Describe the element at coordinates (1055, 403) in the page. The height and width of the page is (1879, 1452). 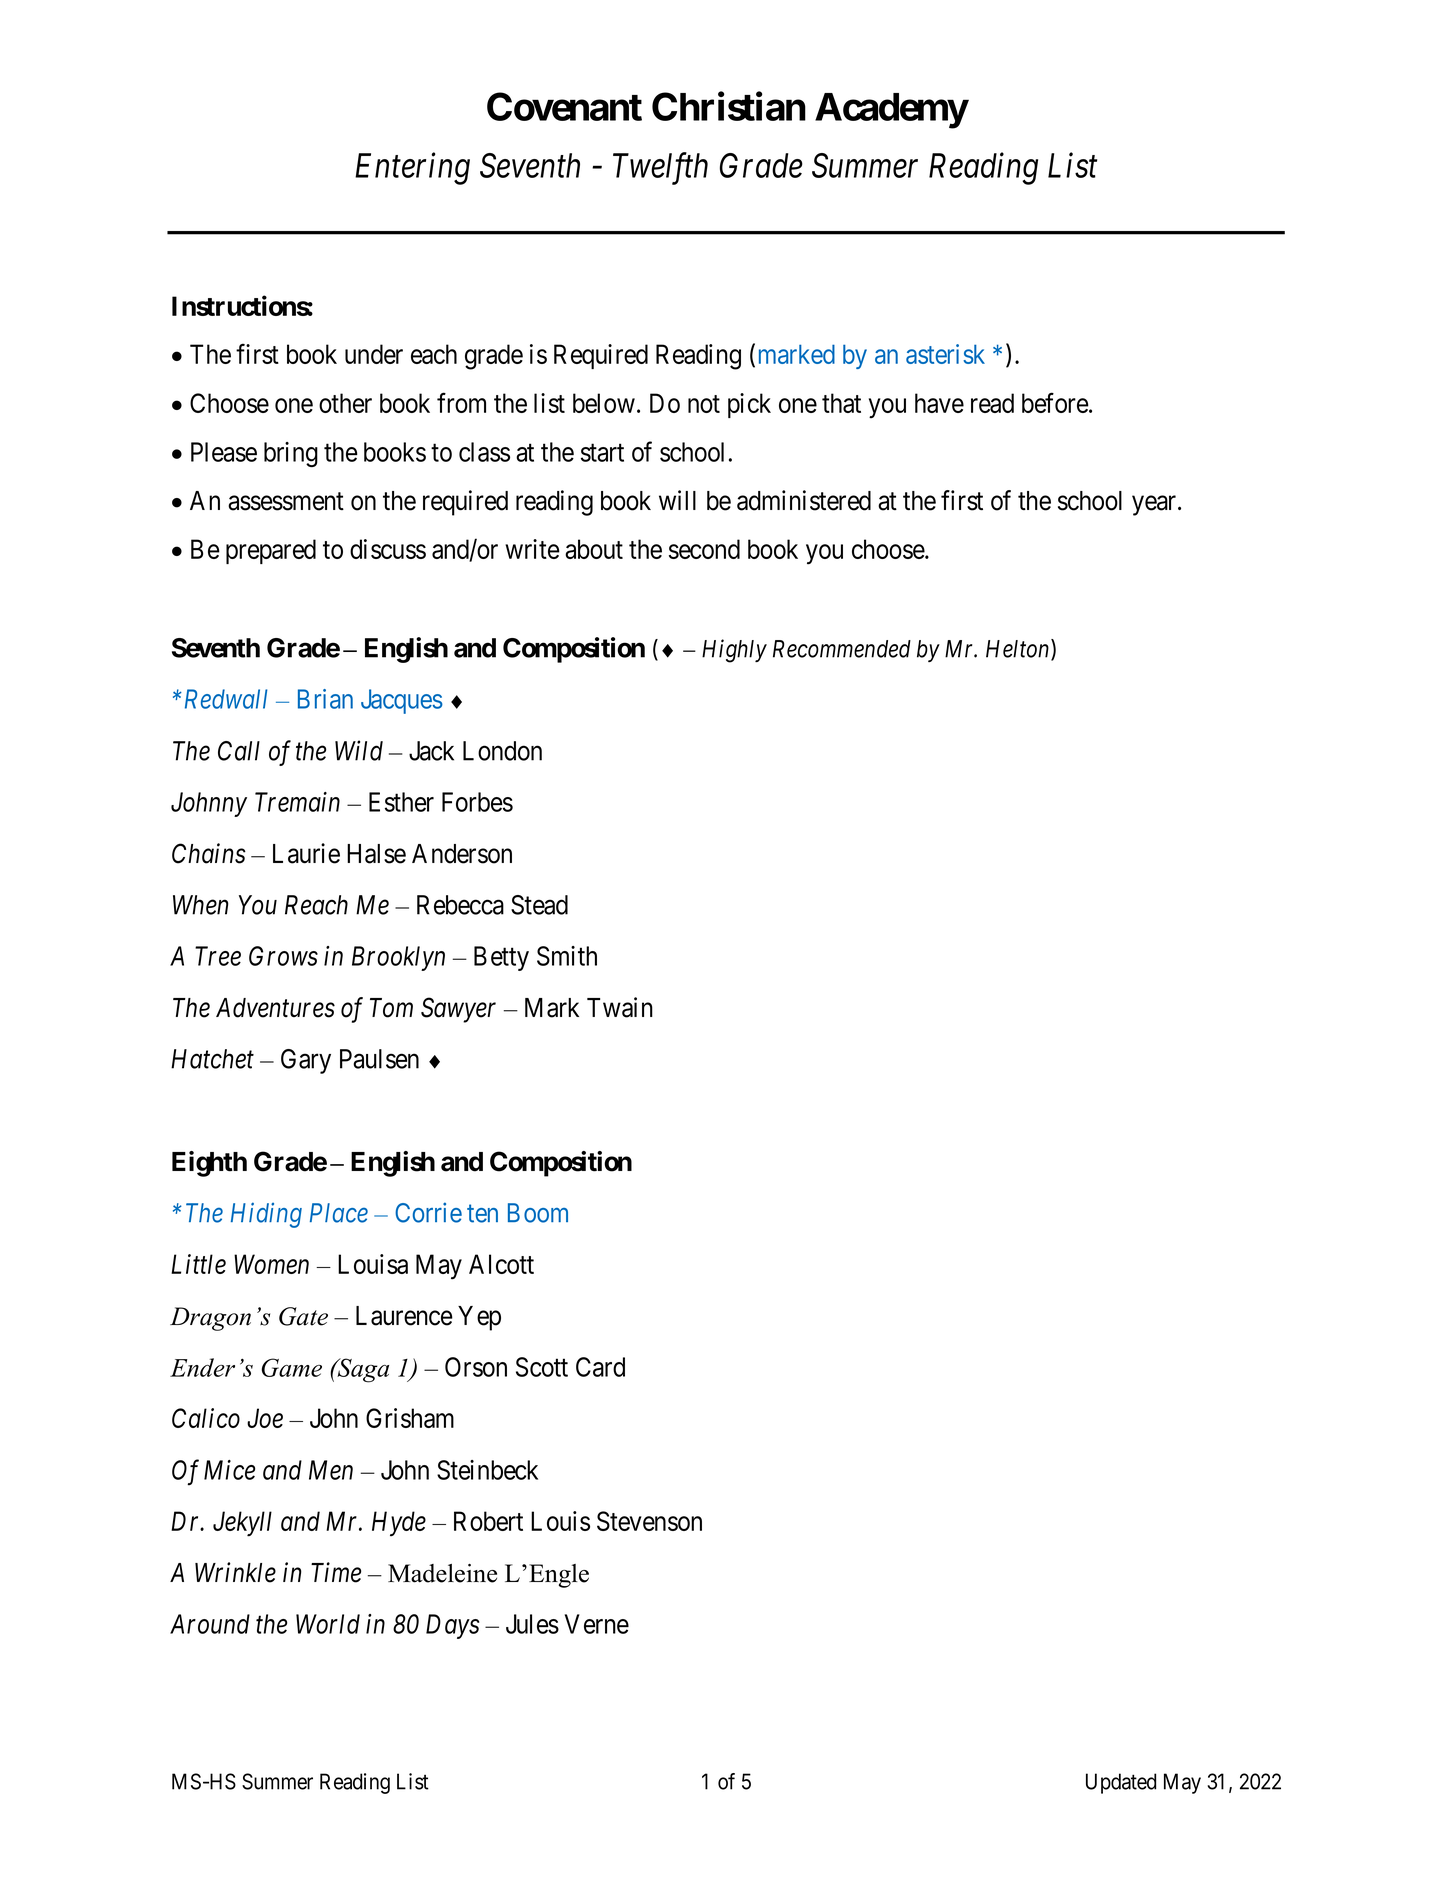
I see `before` at that location.
